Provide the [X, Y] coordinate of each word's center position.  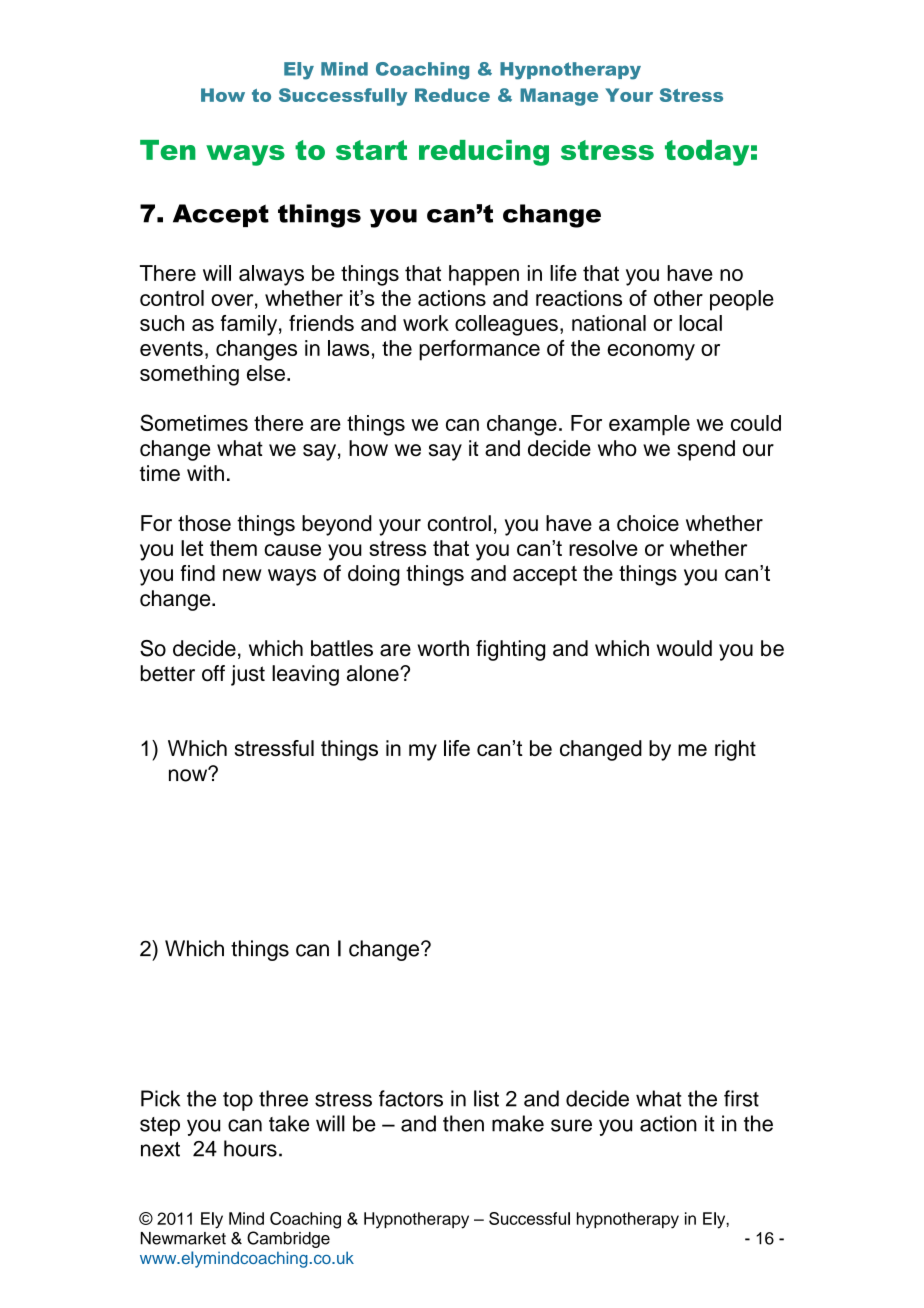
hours [250, 1148]
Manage [559, 97]
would [684, 648]
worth [443, 648]
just [248, 675]
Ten [168, 150]
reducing [484, 153]
